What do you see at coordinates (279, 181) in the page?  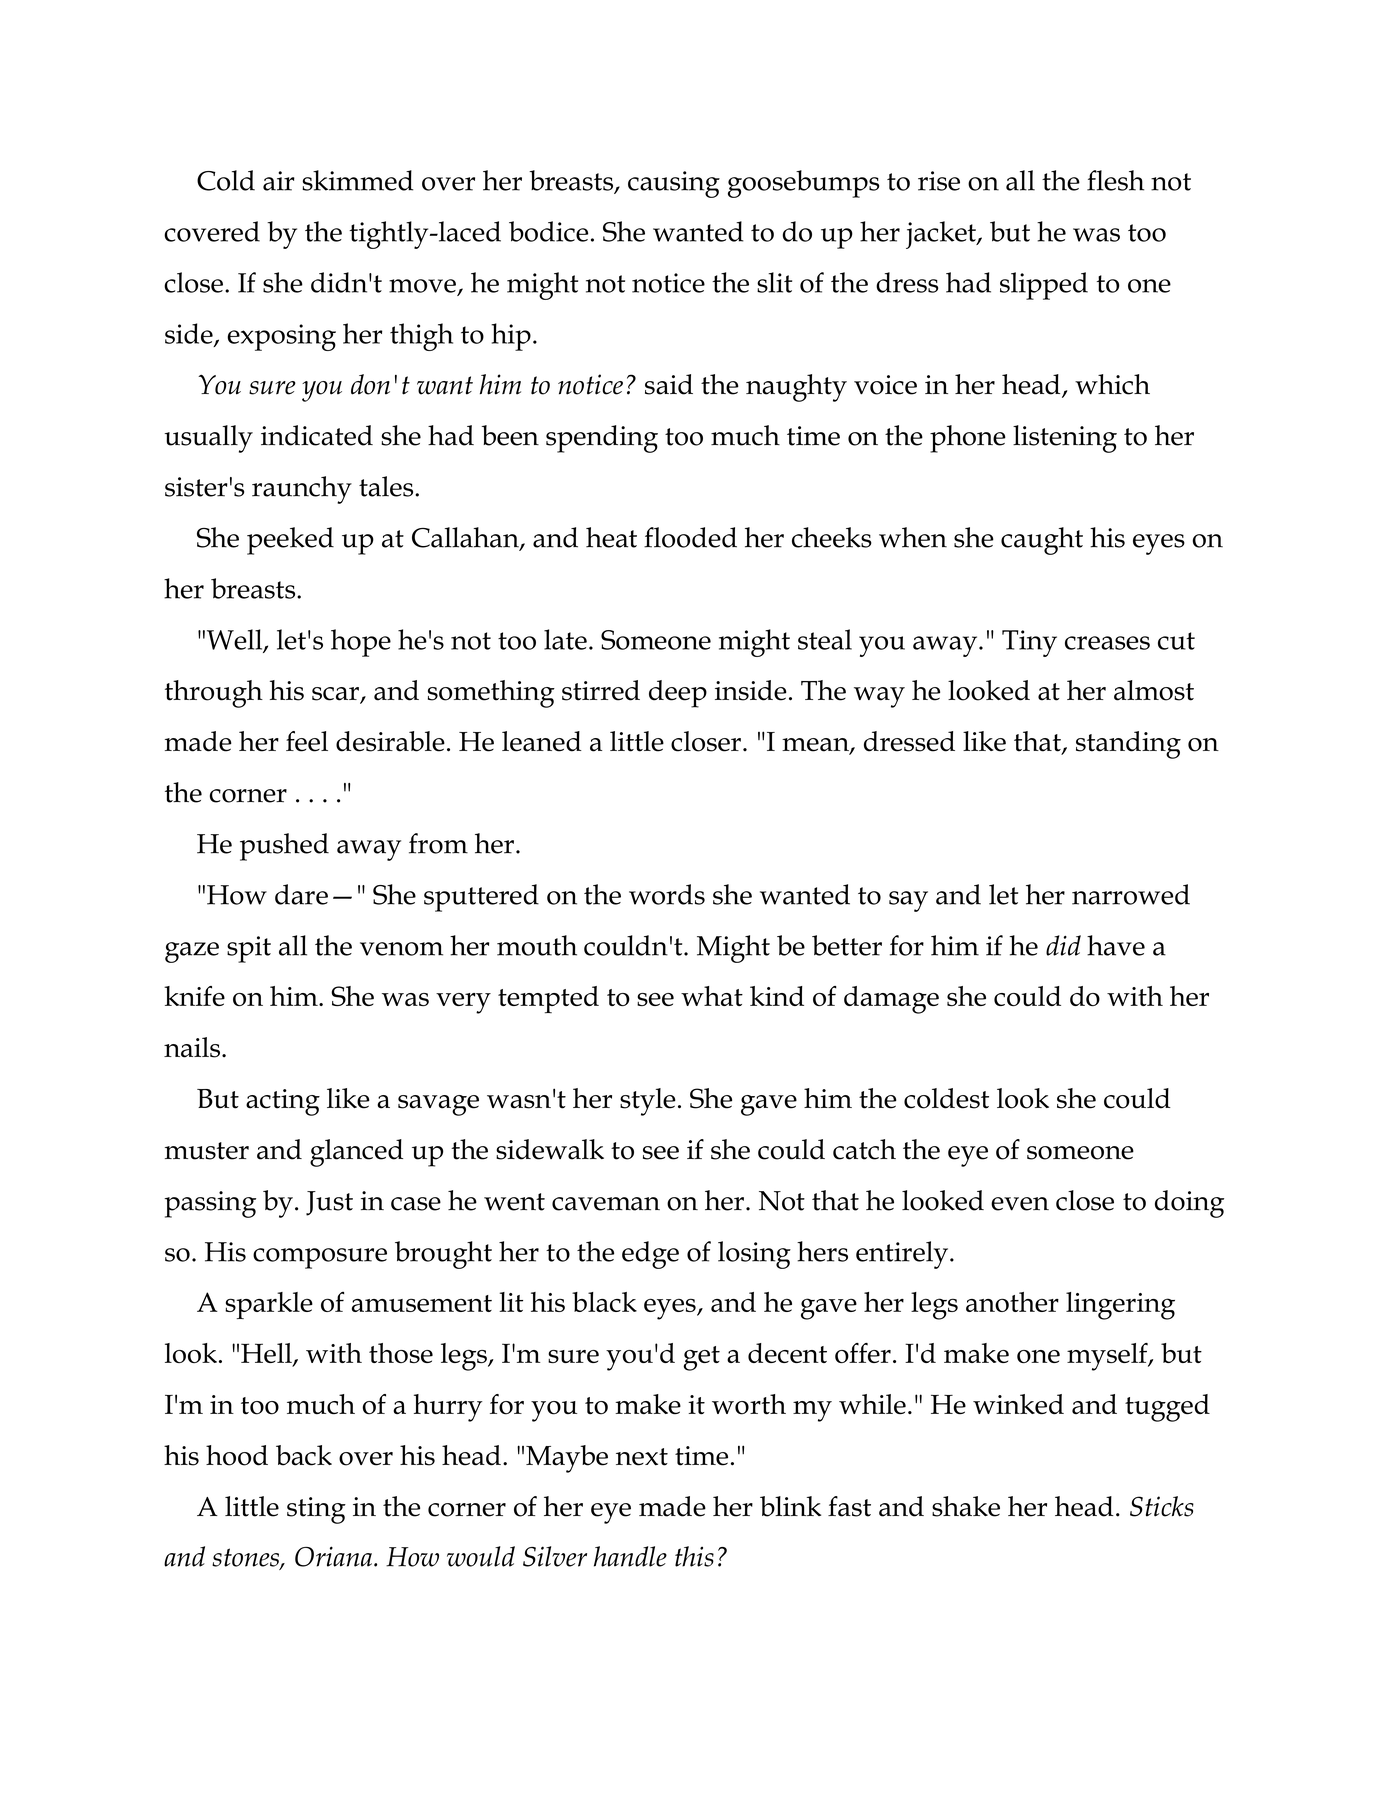 I see `air` at bounding box center [279, 181].
